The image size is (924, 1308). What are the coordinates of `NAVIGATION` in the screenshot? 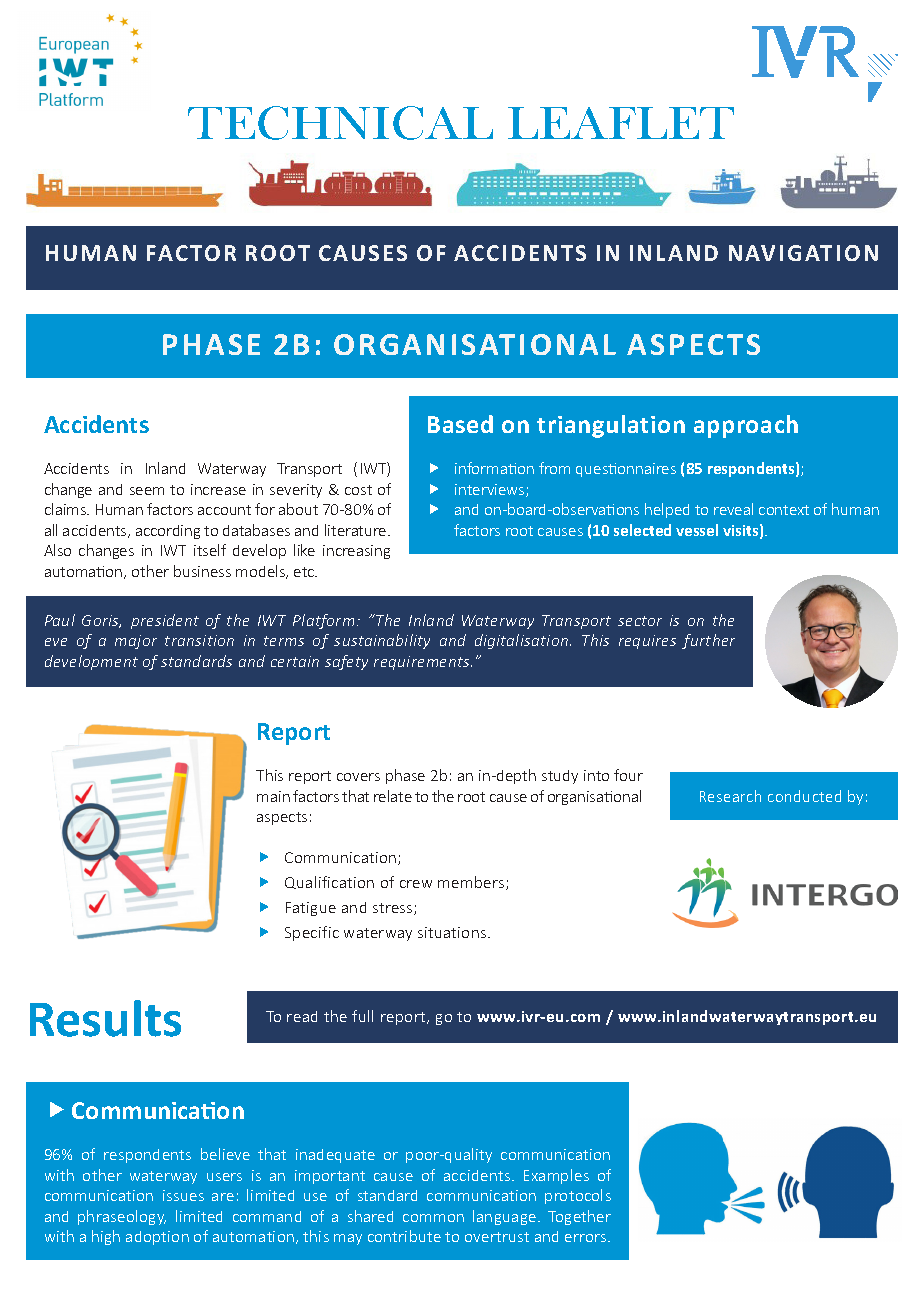 It's located at (803, 253).
